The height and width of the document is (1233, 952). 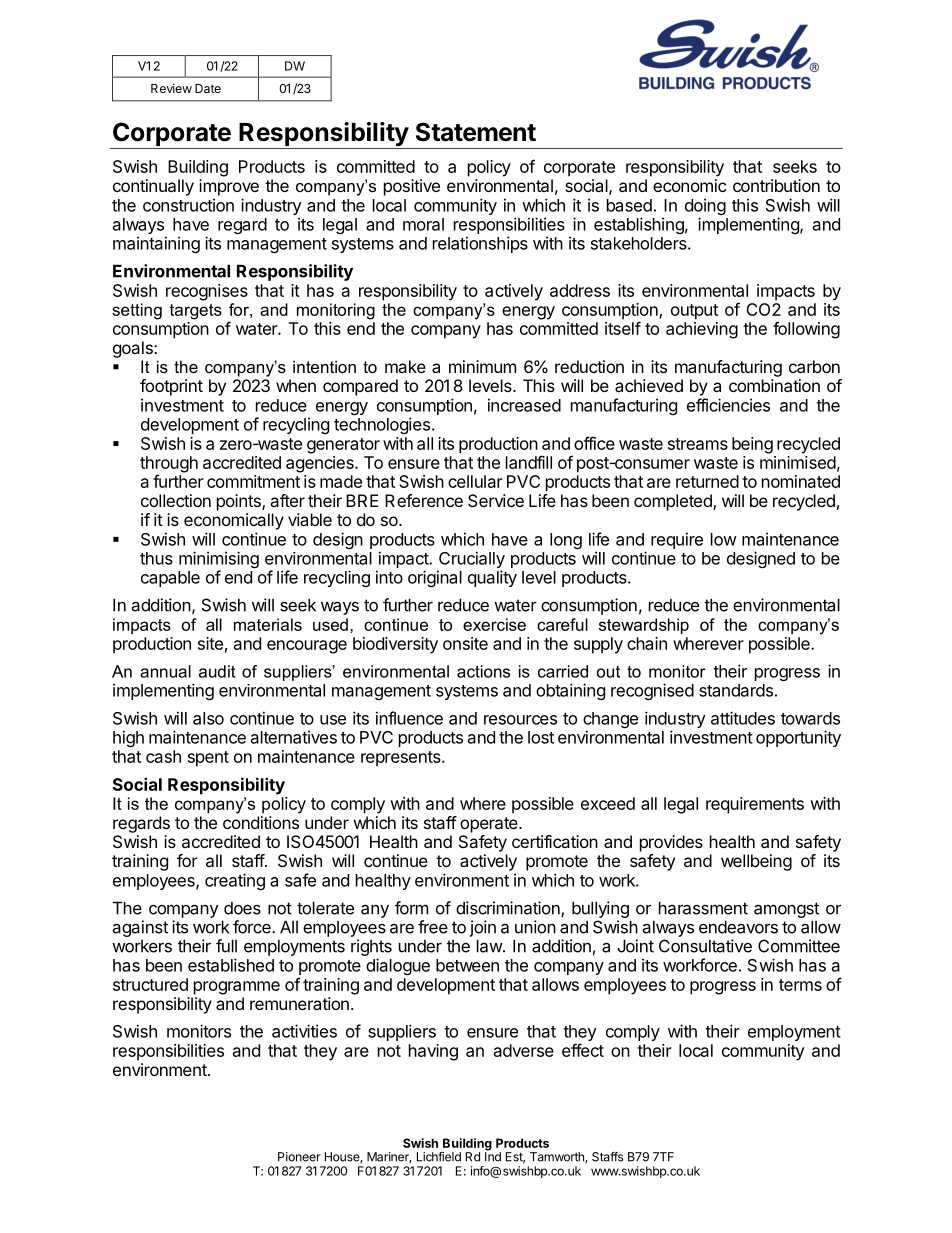 What do you see at coordinates (743, 718) in the document?
I see `attitudes` at bounding box center [743, 718].
